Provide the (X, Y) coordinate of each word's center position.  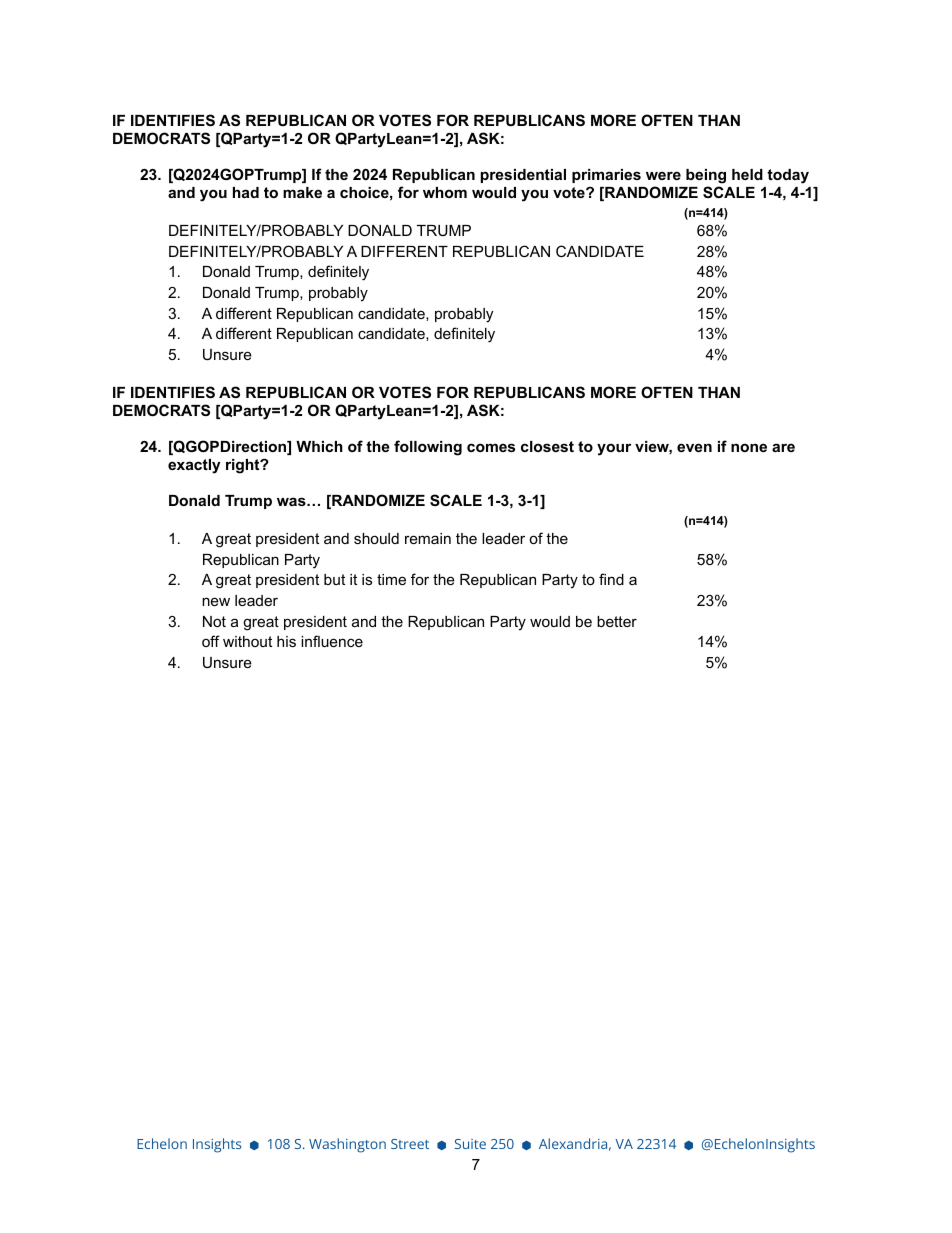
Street (410, 1144)
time (391, 579)
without (247, 641)
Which (319, 446)
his (286, 641)
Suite (470, 1144)
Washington (347, 1145)
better (617, 621)
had (246, 192)
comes (491, 447)
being (706, 176)
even (694, 447)
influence (332, 641)
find (611, 579)
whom (445, 192)
